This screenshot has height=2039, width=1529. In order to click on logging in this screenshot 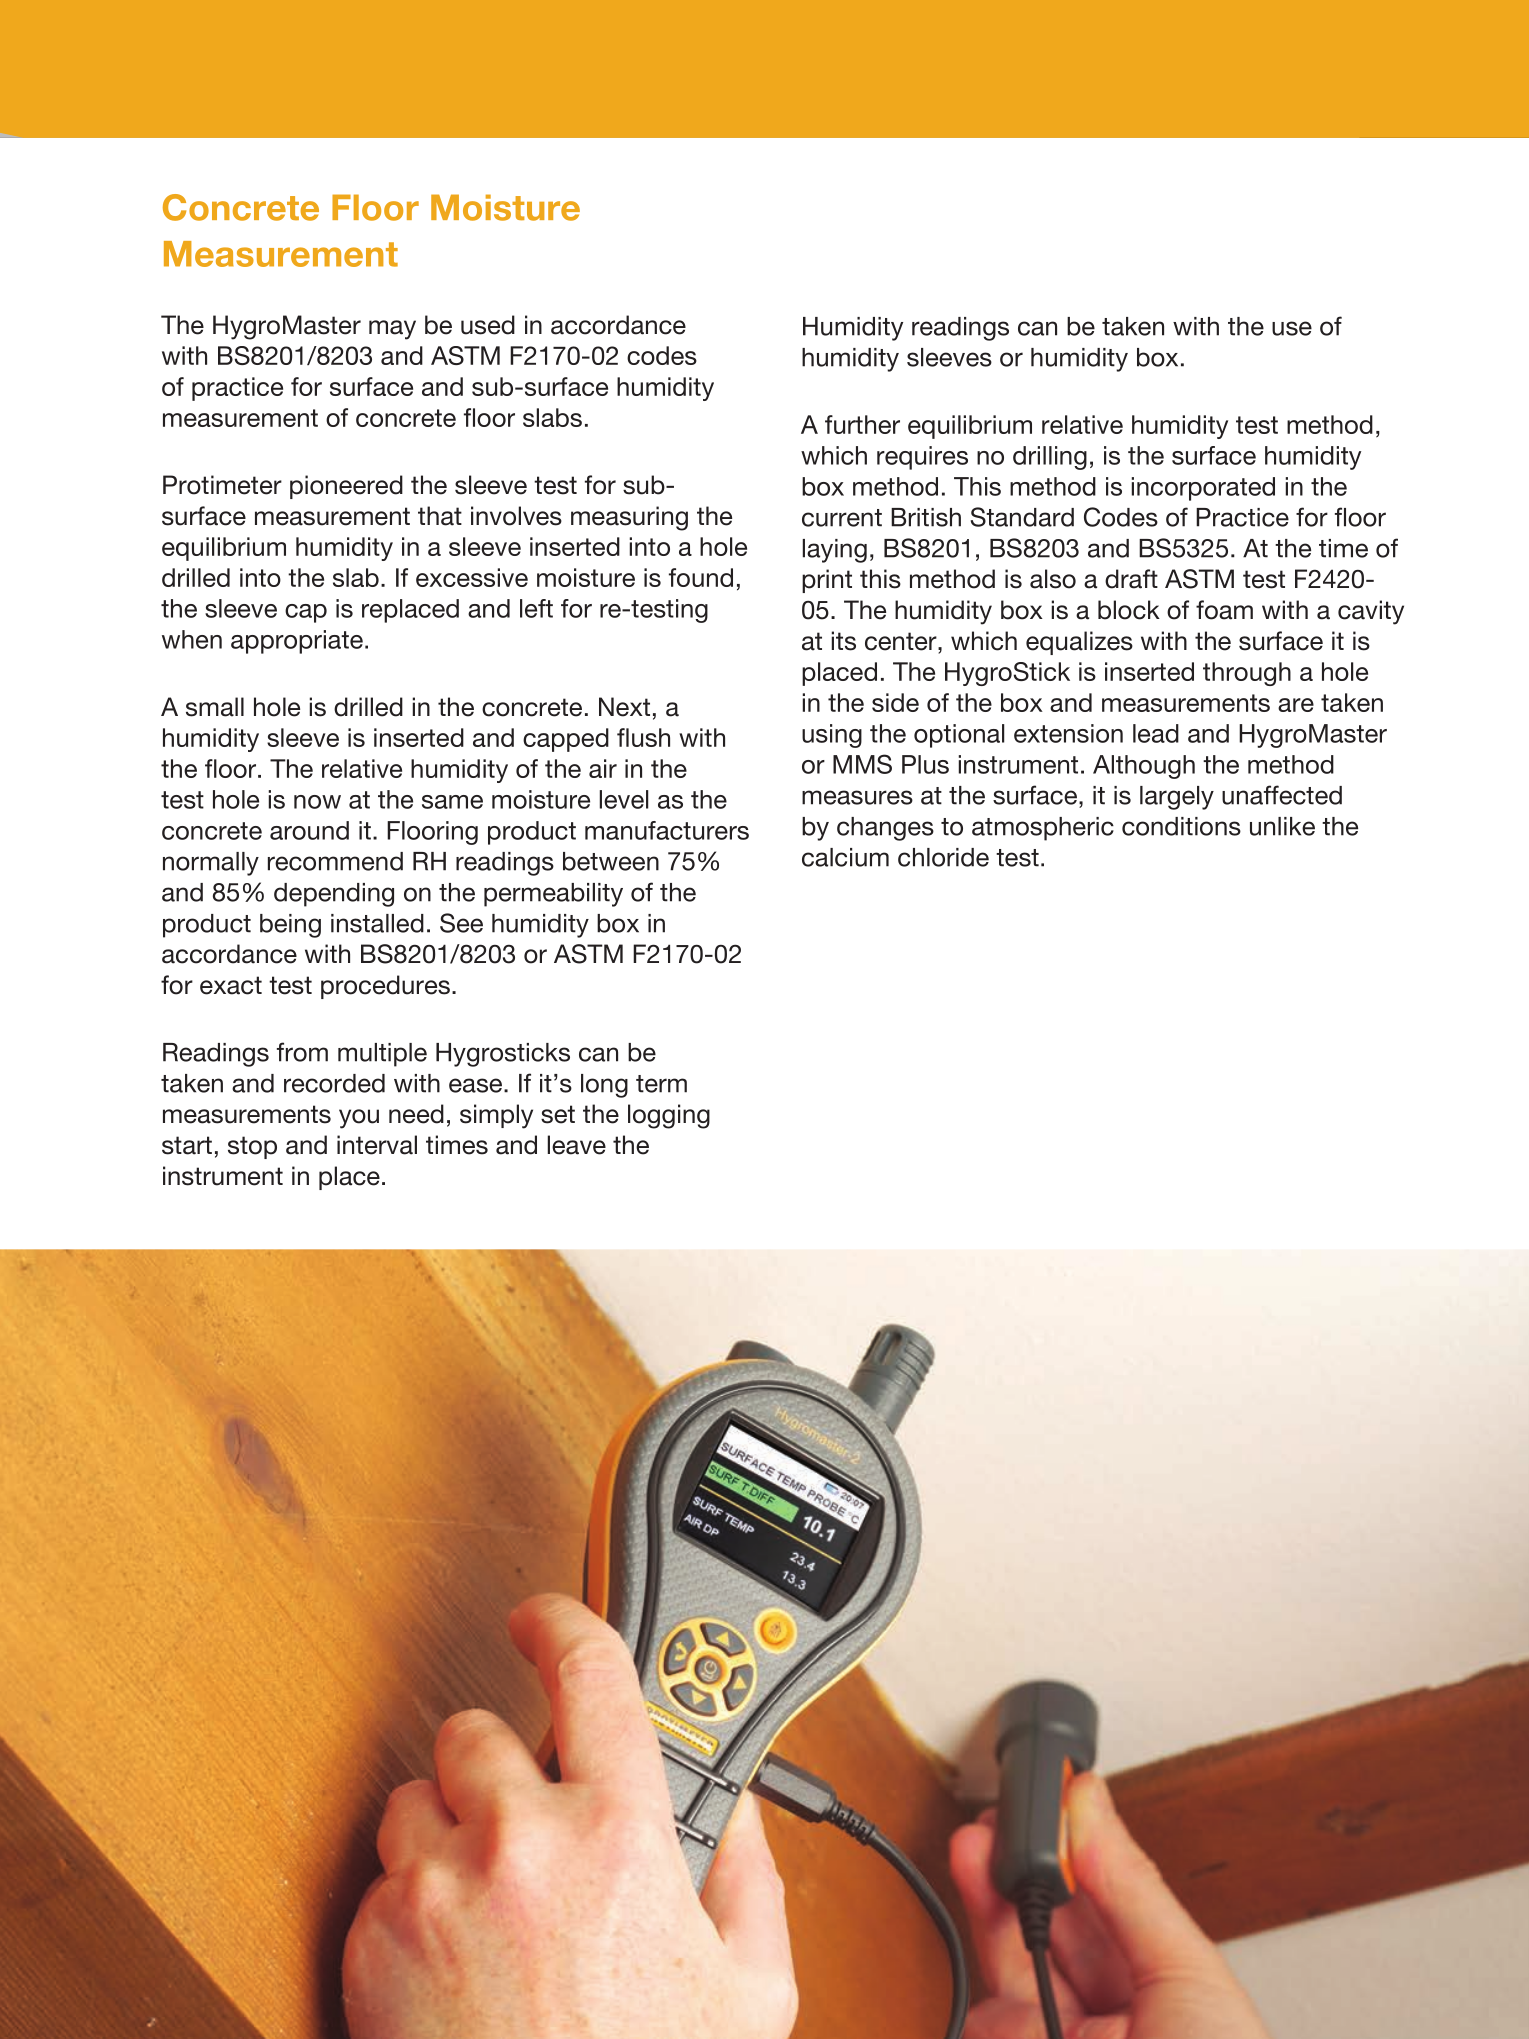, I will do `click(669, 1116)`.
